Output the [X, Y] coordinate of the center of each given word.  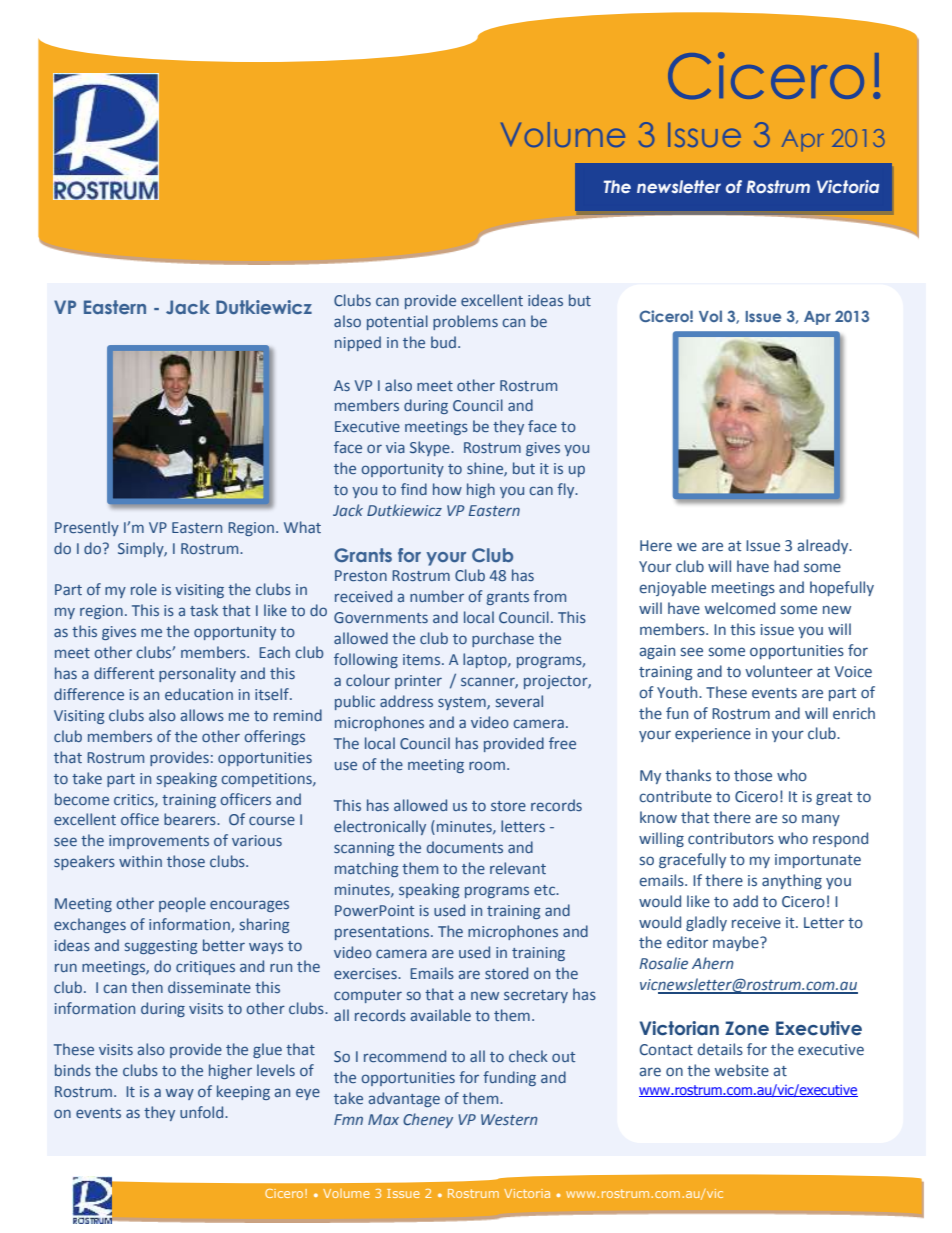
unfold [203, 1112]
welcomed [740, 608]
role [144, 589]
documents [465, 847]
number [437, 596]
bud [443, 342]
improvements [159, 842]
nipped [358, 343]
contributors [731, 838]
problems [465, 322]
